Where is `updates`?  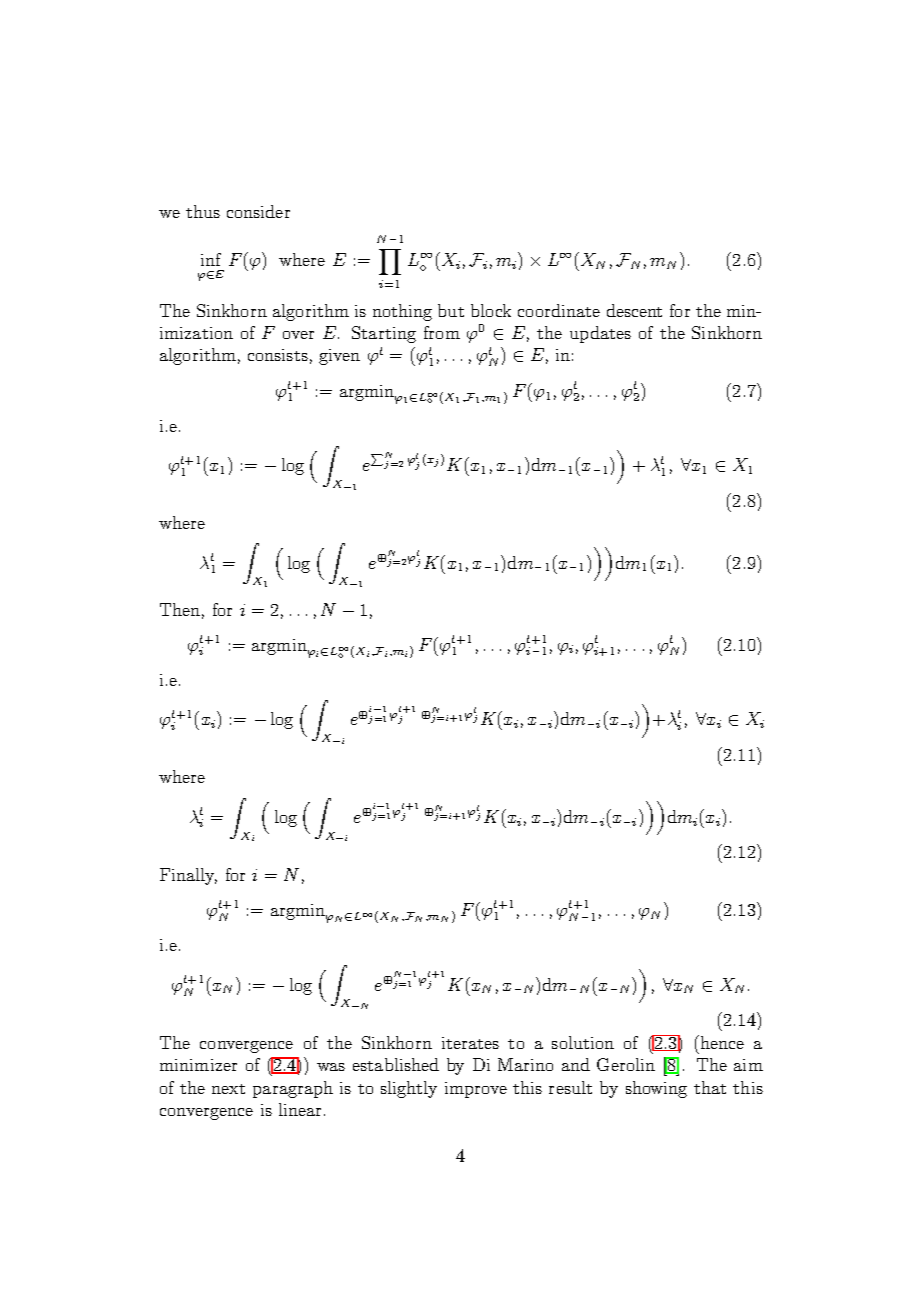
updates is located at coordinates (600, 334).
